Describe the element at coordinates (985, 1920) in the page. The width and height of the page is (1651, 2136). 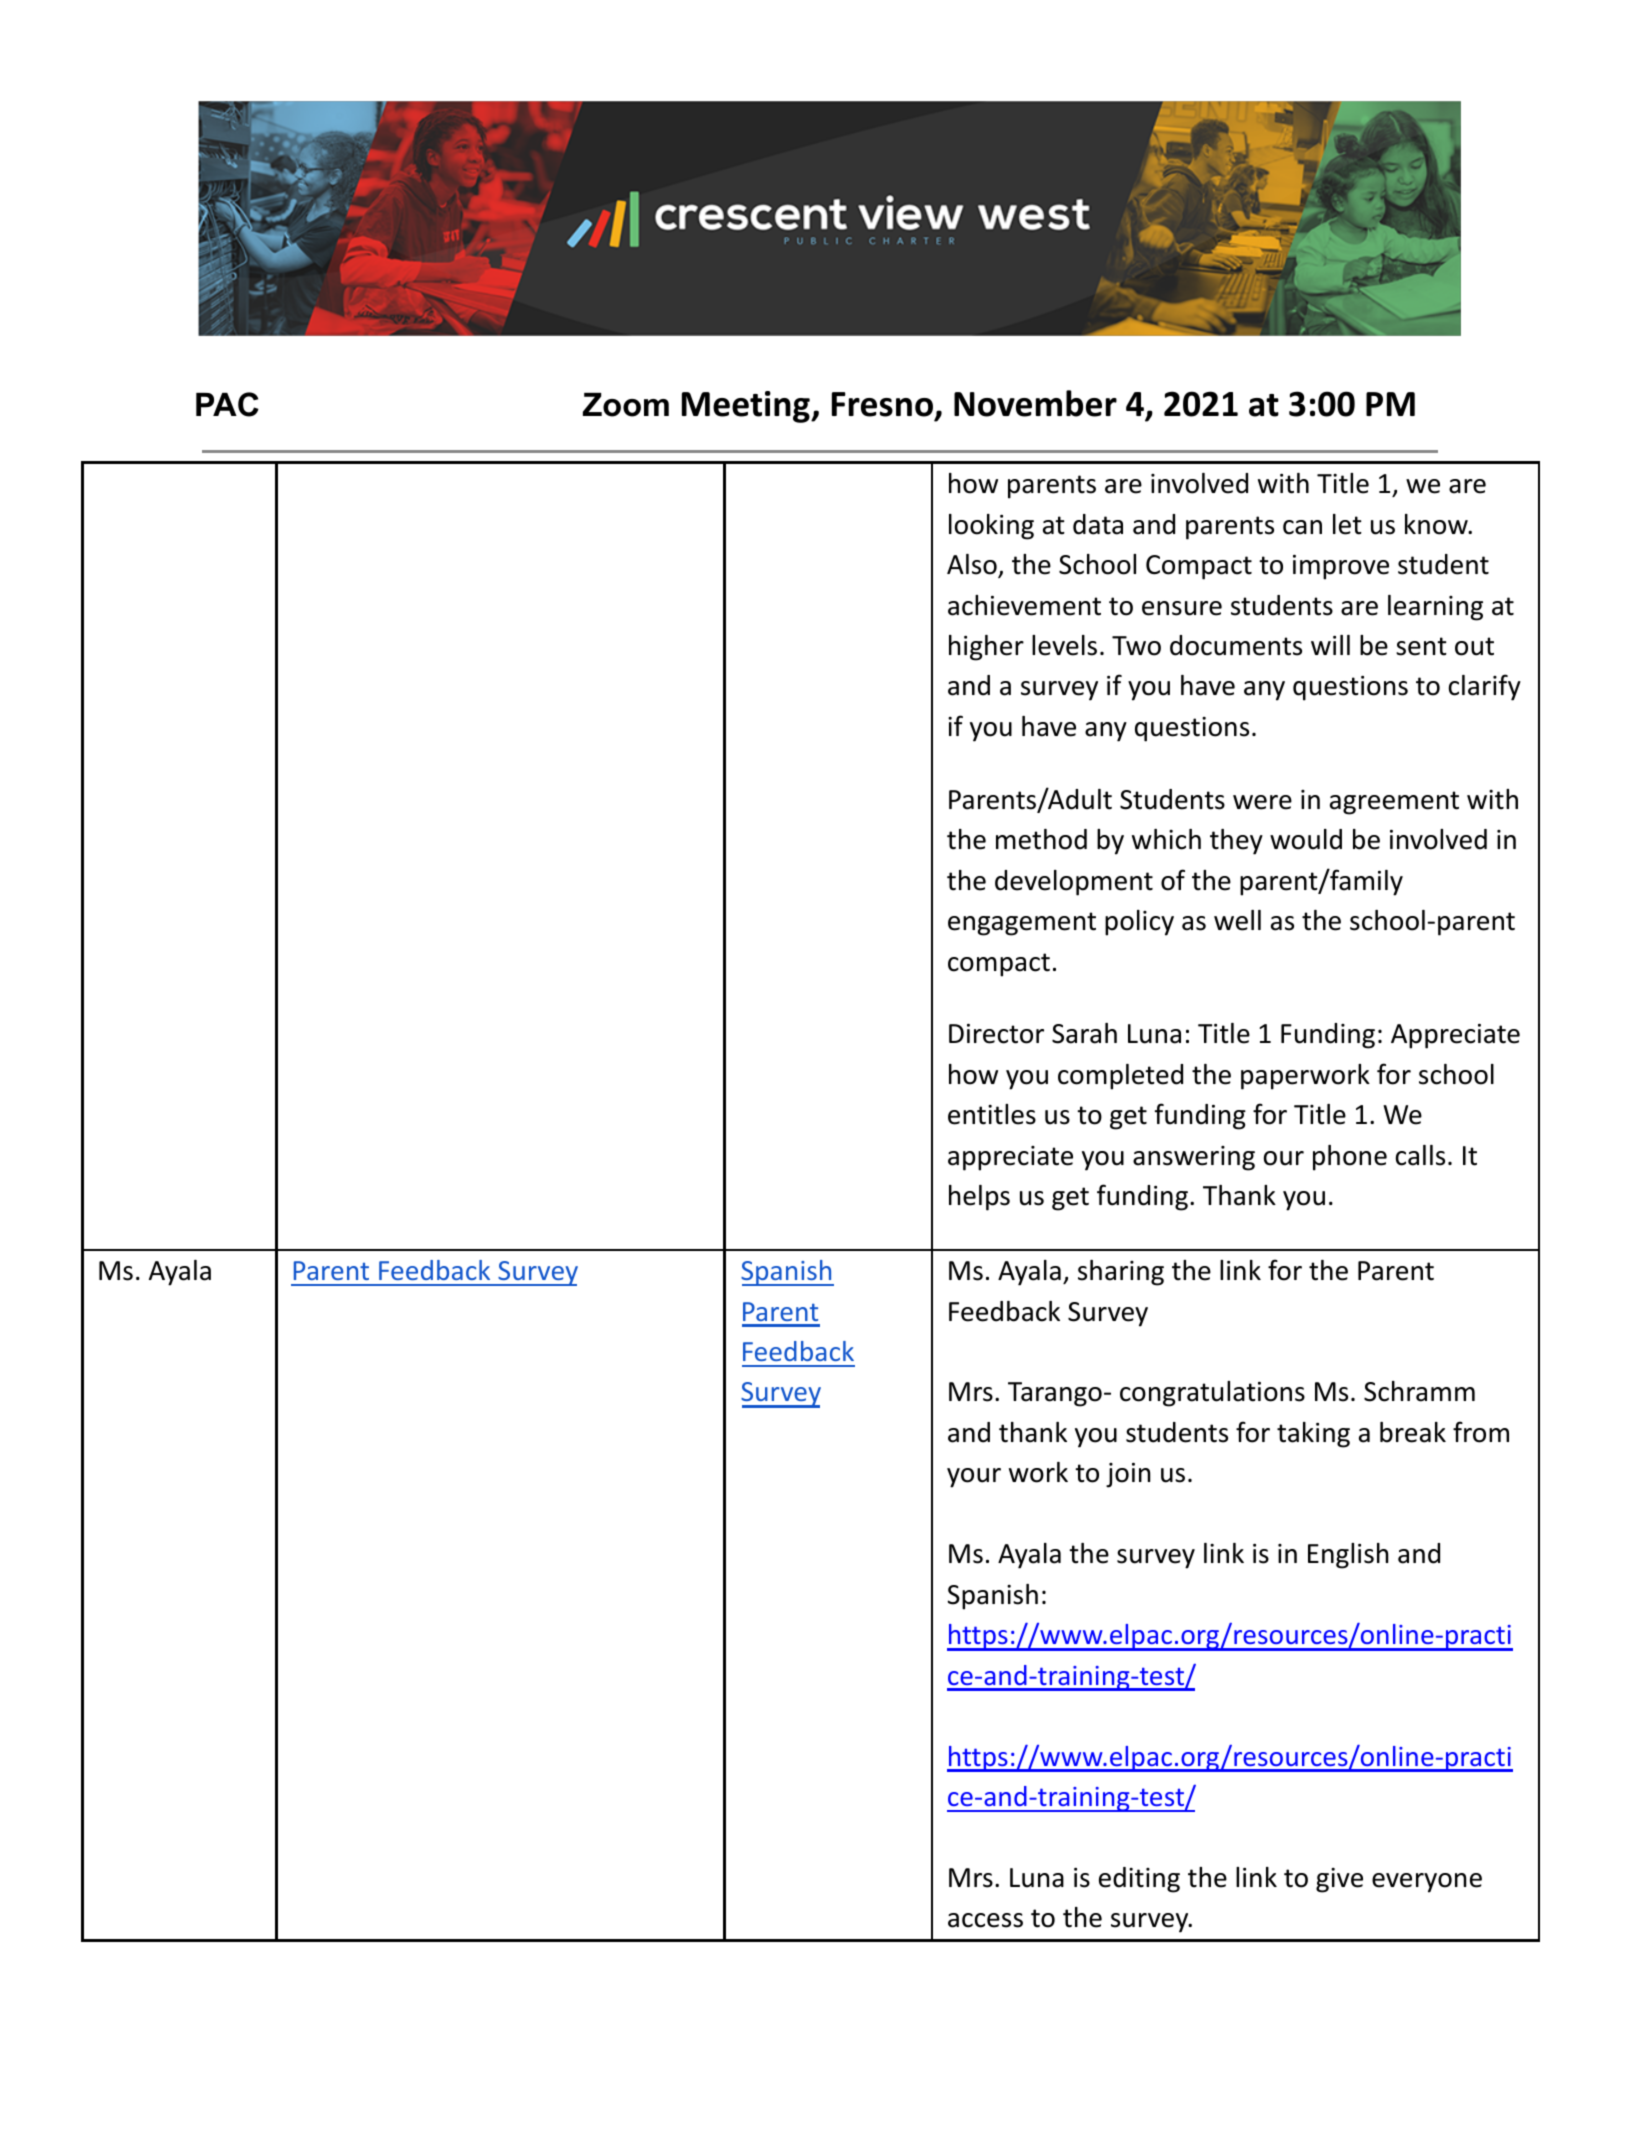
I see `access` at that location.
